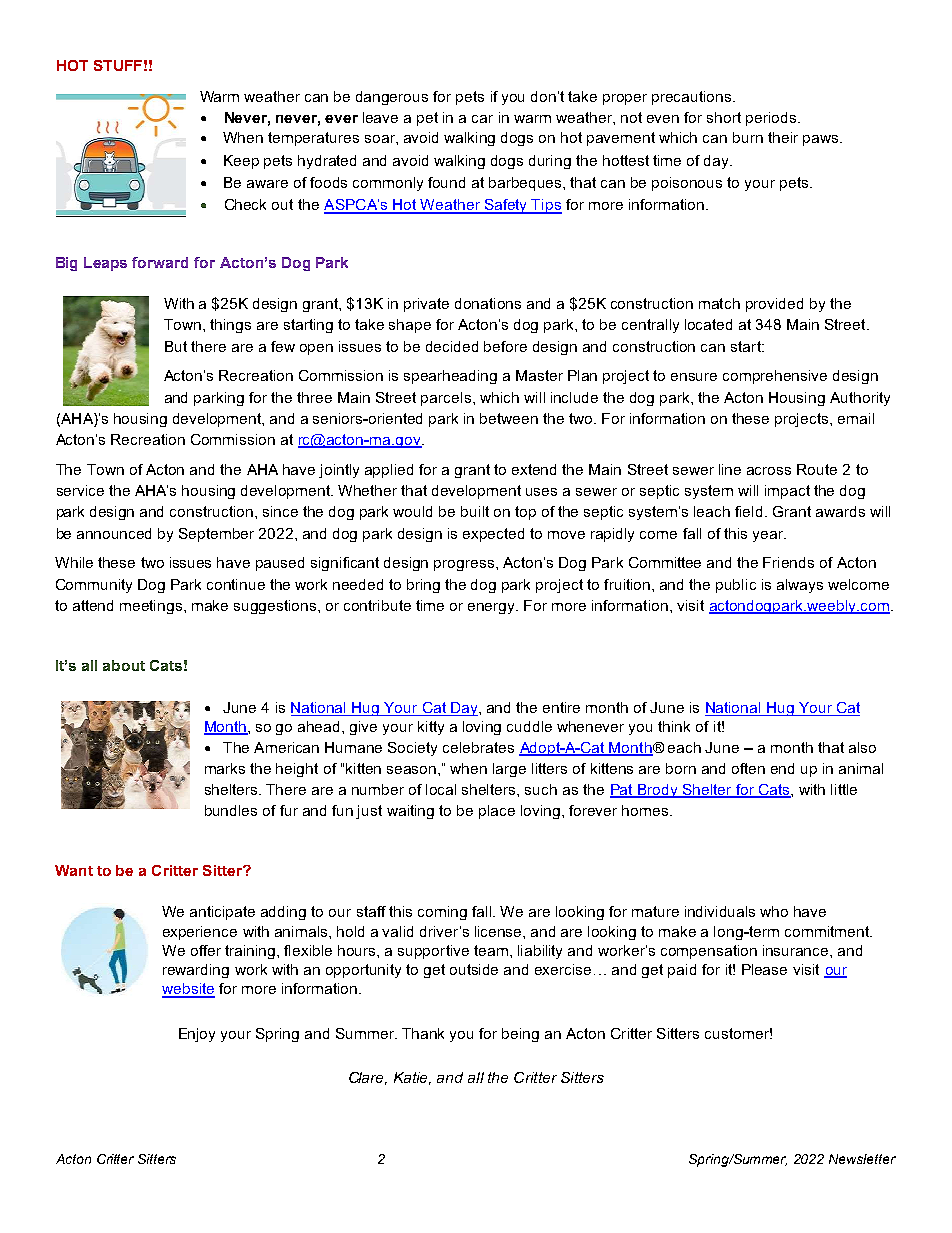  What do you see at coordinates (482, 119) in the screenshot?
I see `car` at bounding box center [482, 119].
